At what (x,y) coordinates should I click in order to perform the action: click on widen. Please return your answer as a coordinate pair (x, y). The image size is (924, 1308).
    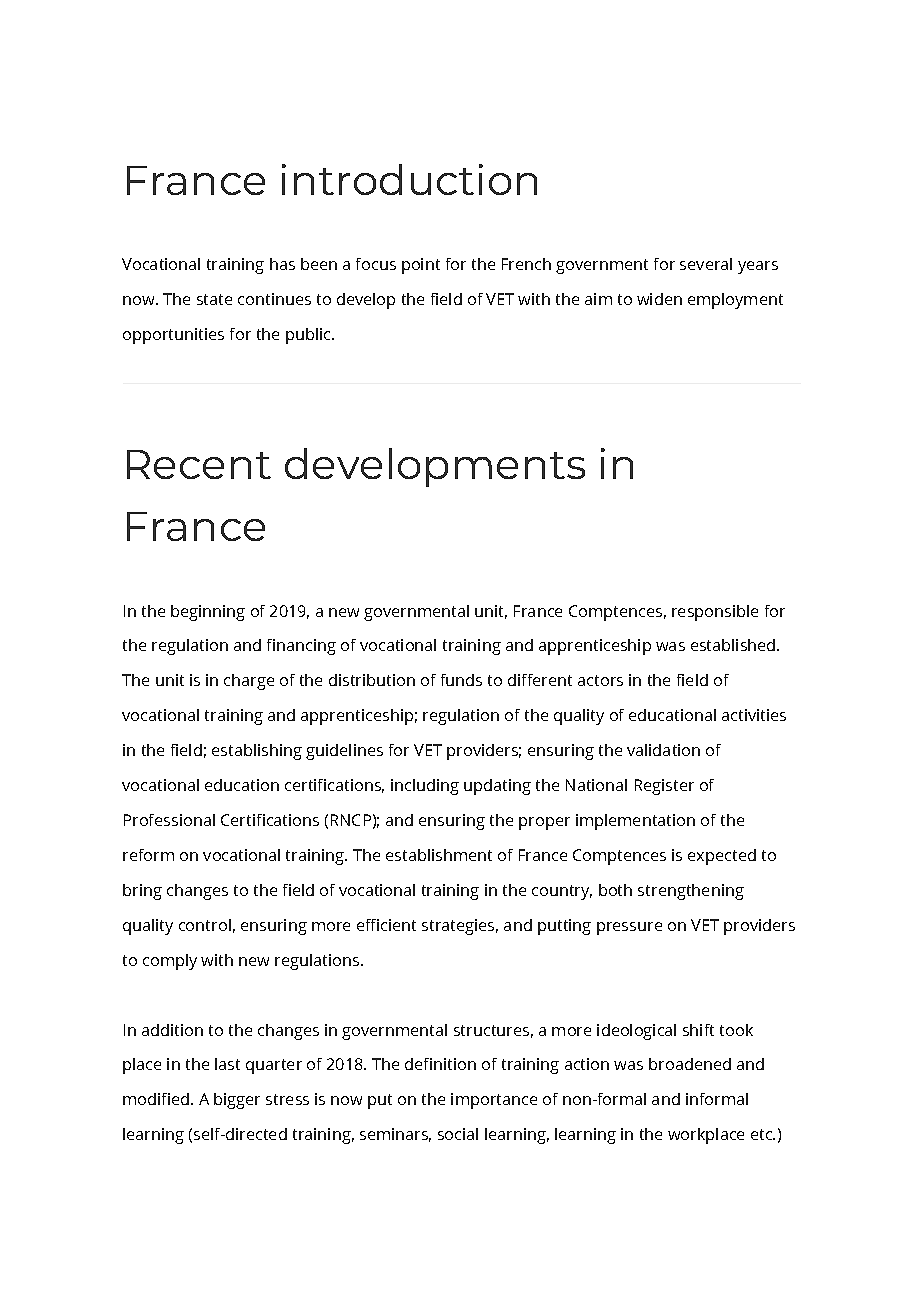
    Looking at the image, I should click on (659, 299).
